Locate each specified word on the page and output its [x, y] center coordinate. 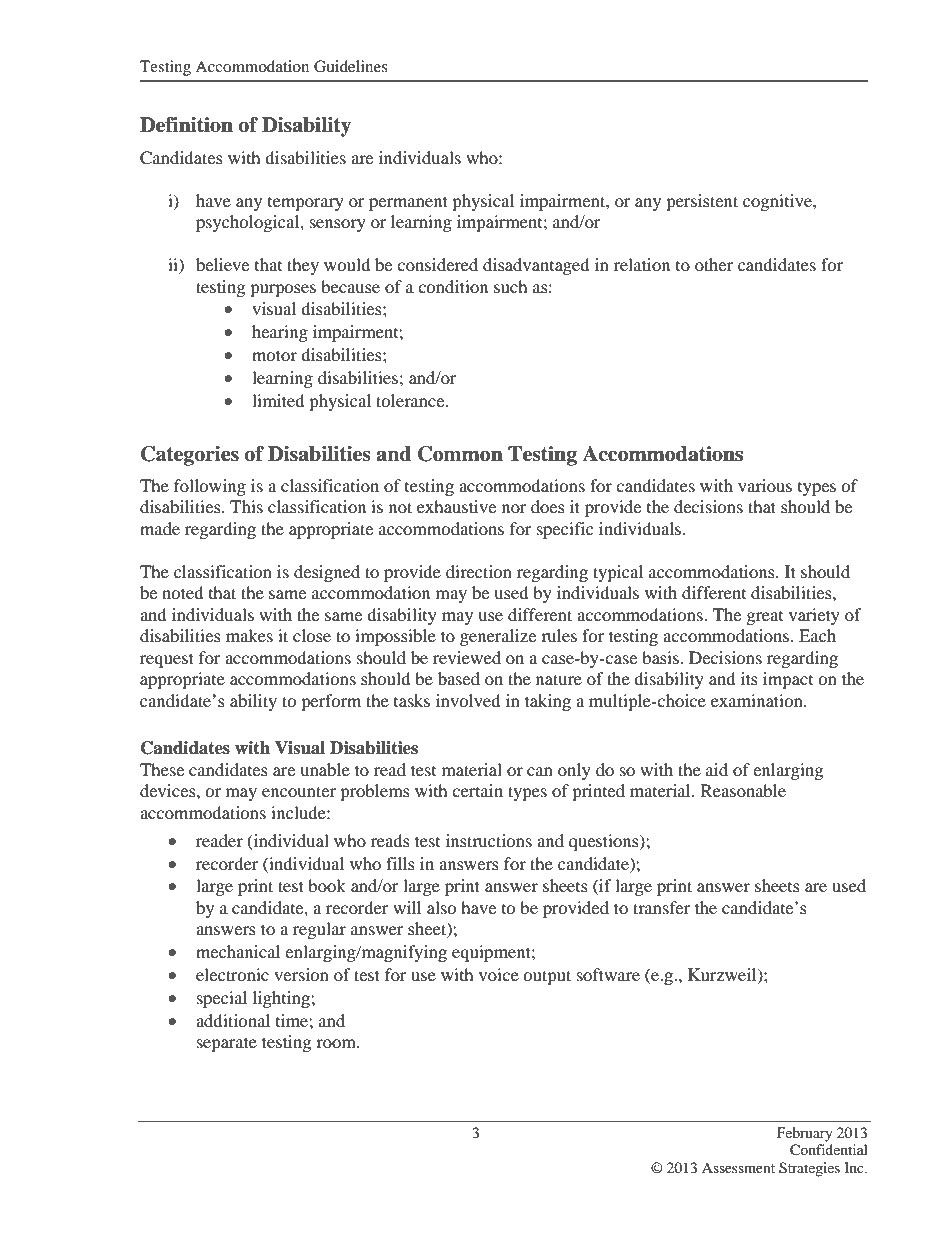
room [337, 1043]
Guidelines [351, 66]
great [765, 618]
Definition [186, 125]
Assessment [738, 1167]
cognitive [778, 202]
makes [249, 635]
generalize [498, 637]
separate [227, 1044]
